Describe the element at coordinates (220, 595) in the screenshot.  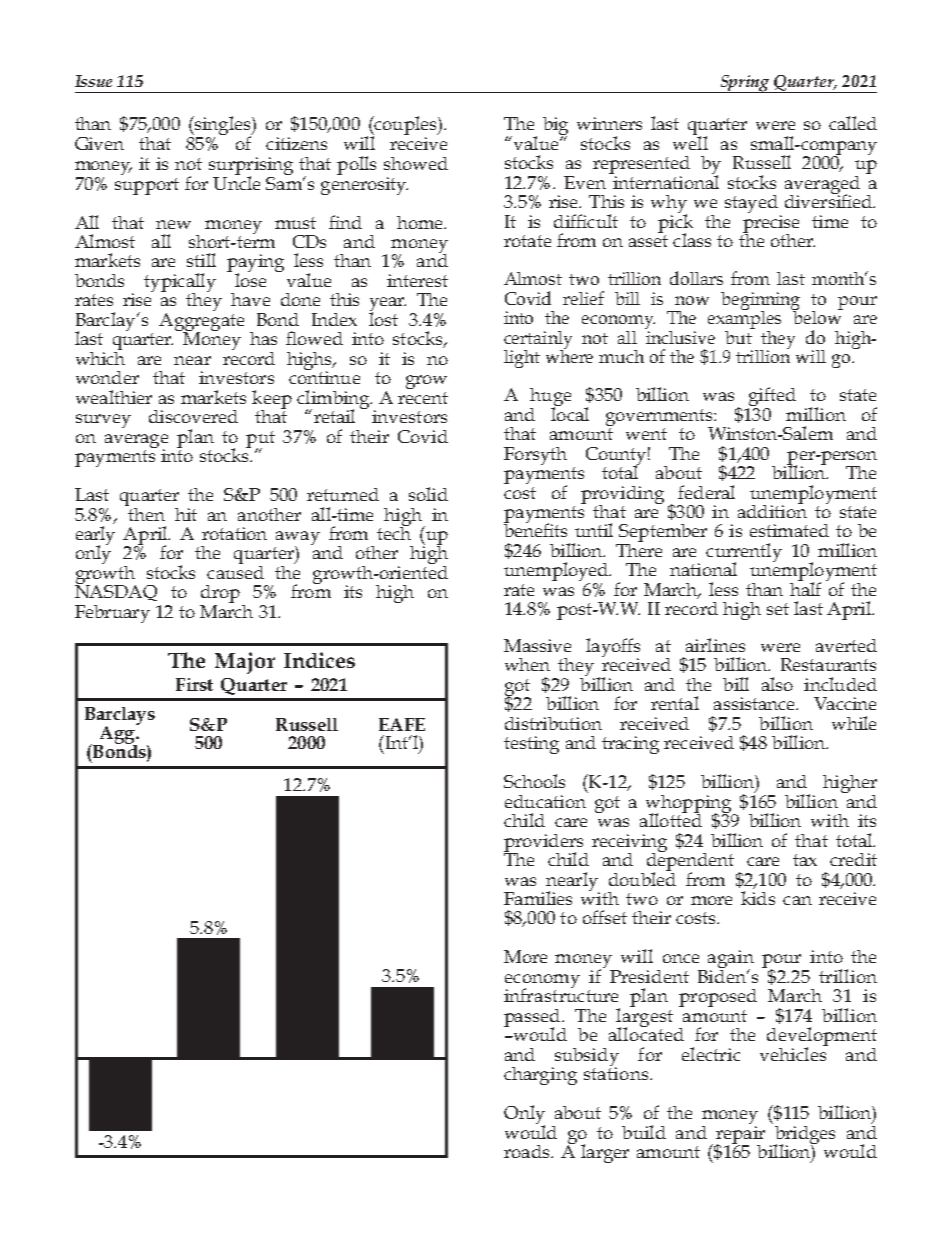
I see `drop` at that location.
